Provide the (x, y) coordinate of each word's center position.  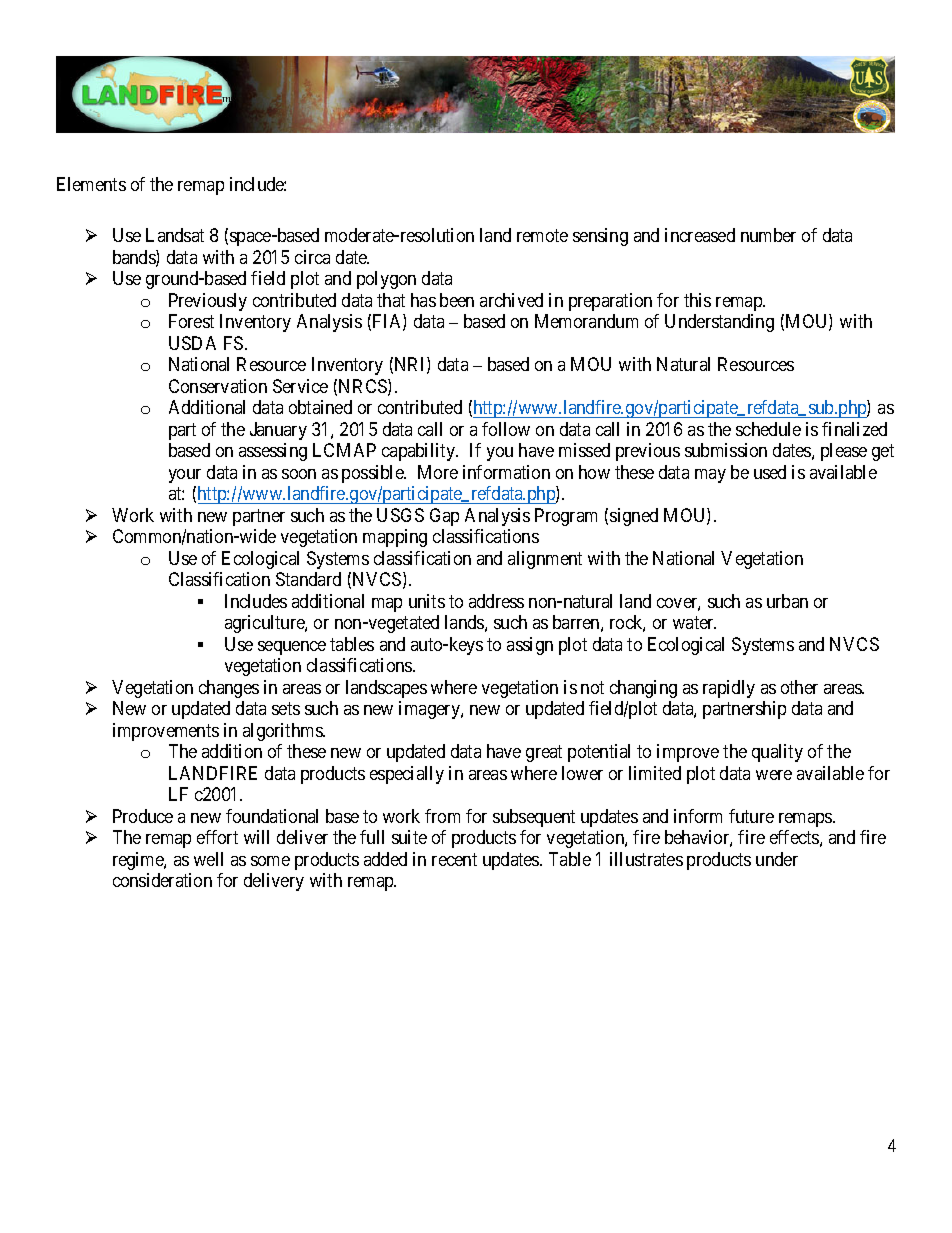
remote (542, 236)
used (770, 472)
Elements (91, 184)
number (768, 235)
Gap (444, 517)
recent (454, 859)
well (208, 859)
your (185, 476)
